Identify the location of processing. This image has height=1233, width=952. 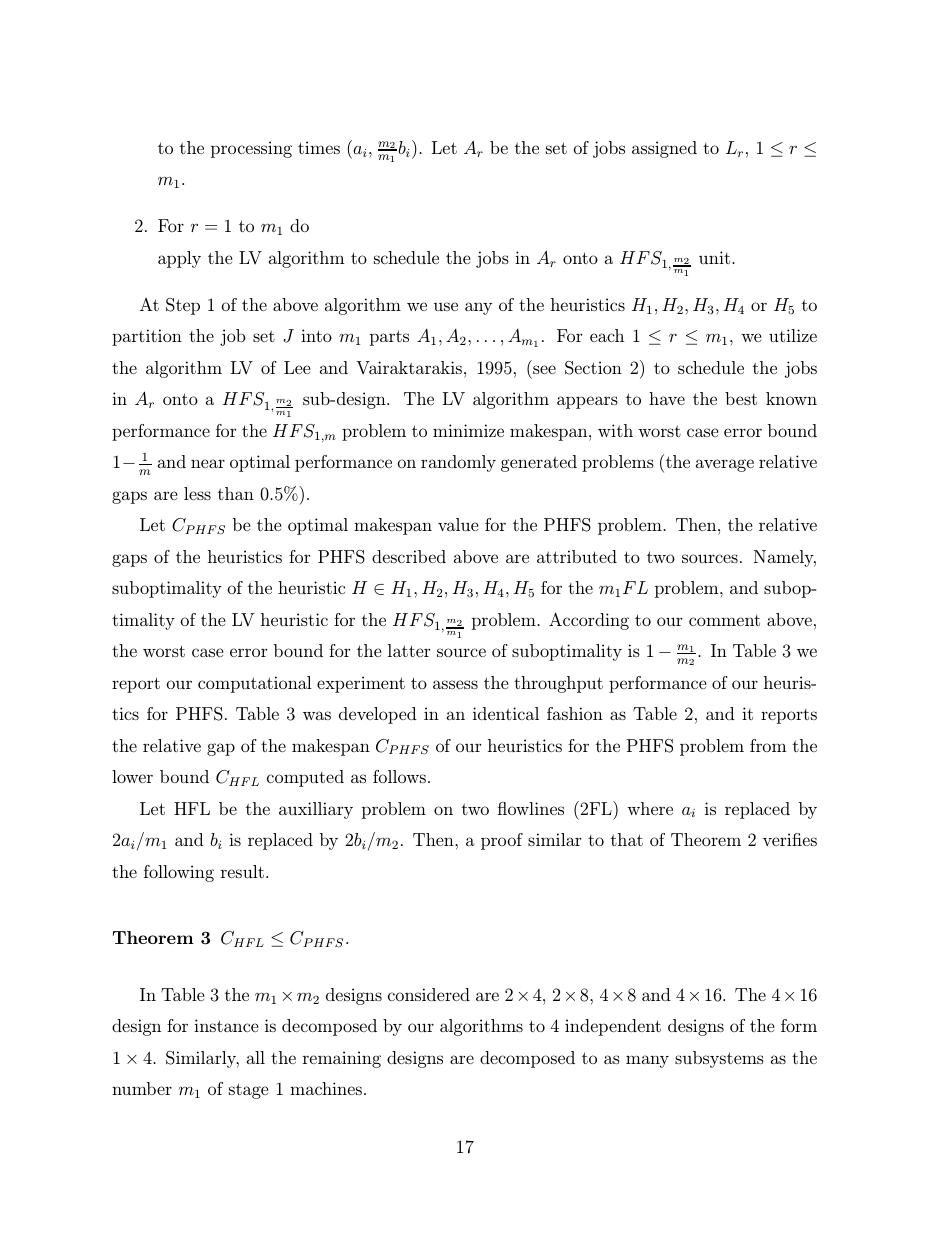
(251, 149).
